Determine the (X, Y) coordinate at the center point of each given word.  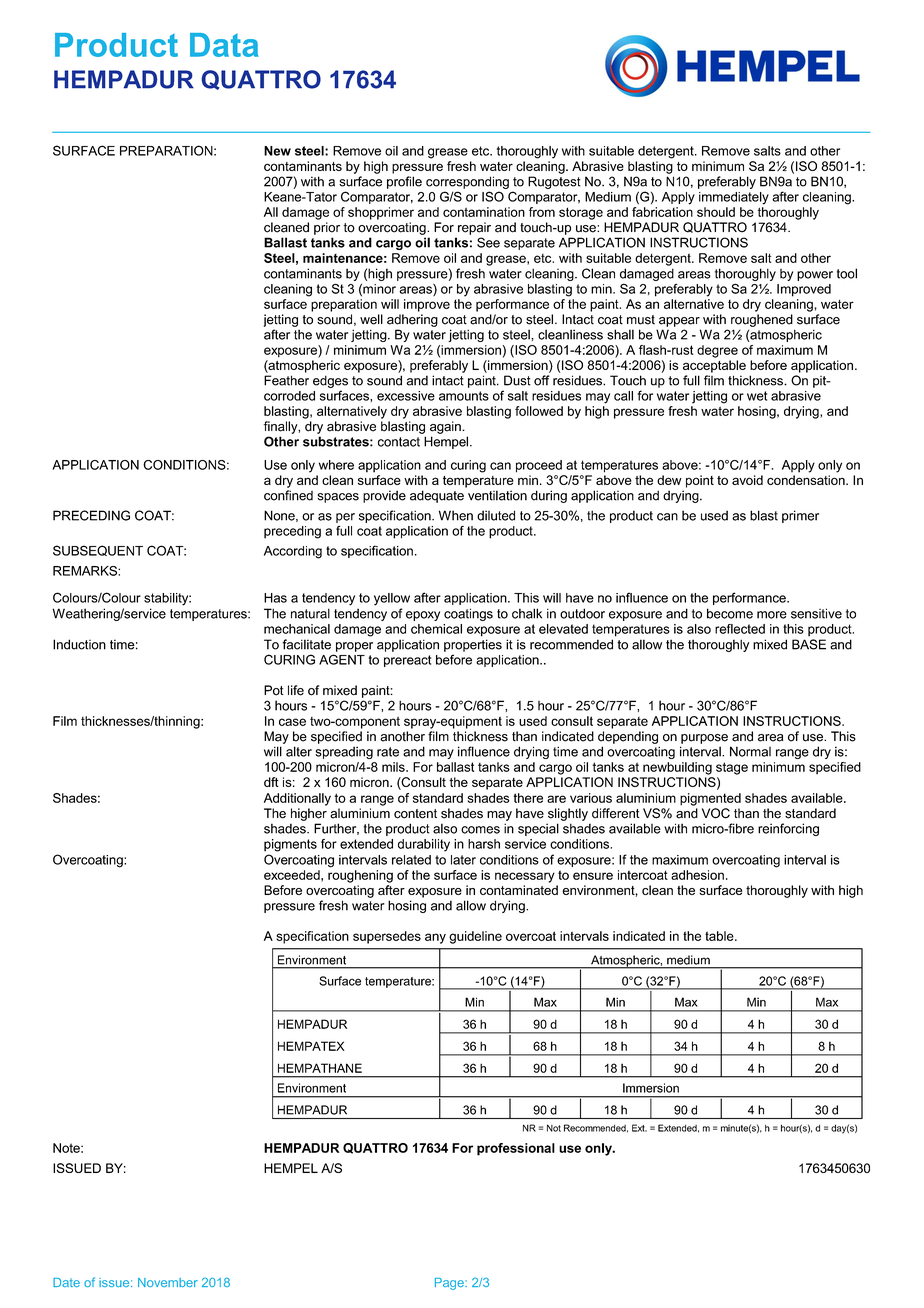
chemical (436, 629)
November (168, 1282)
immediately (734, 198)
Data (224, 45)
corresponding (467, 182)
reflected (740, 629)
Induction (79, 644)
